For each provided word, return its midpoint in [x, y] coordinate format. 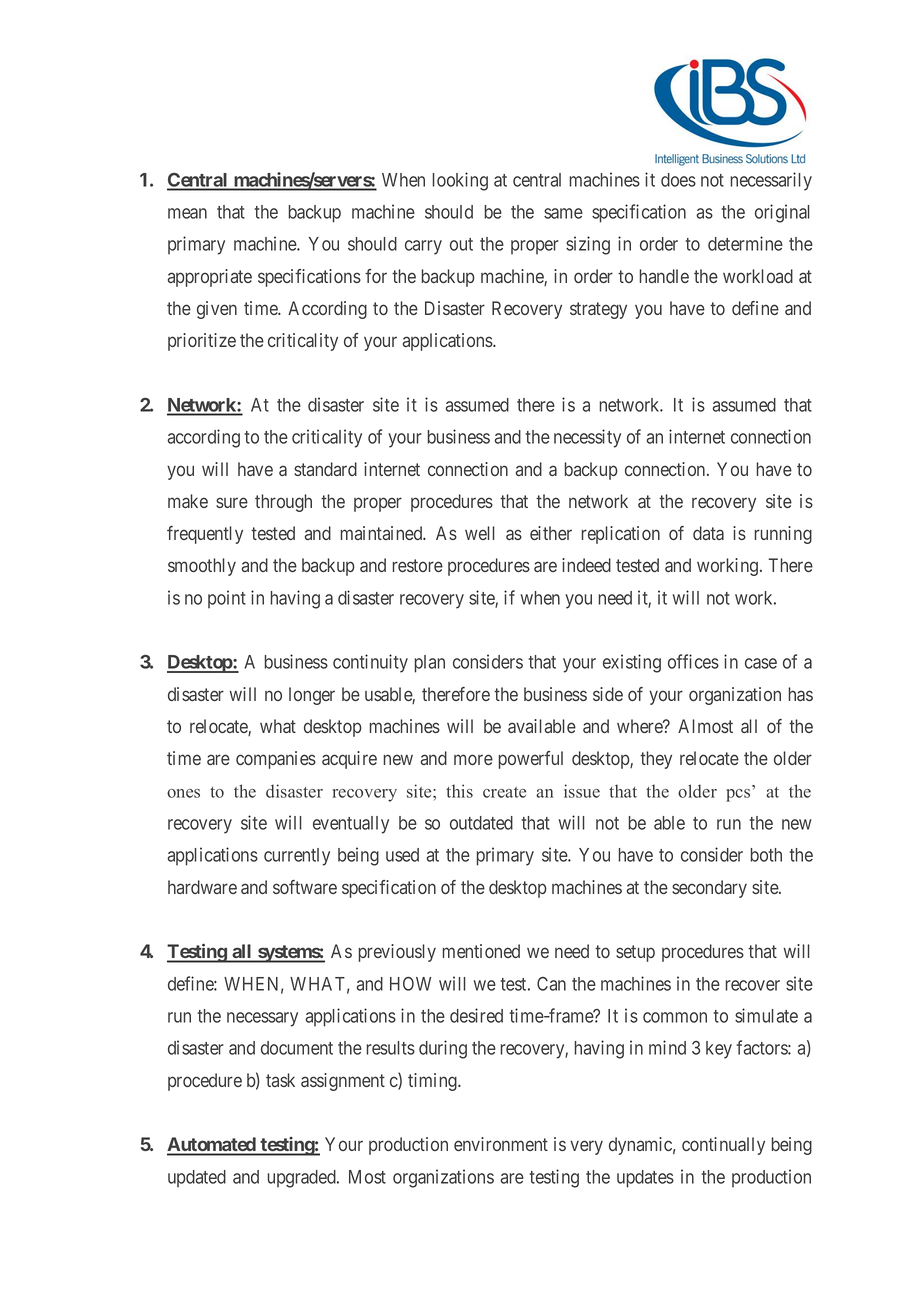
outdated [481, 823]
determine [745, 243]
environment [501, 1144]
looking [460, 181]
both [766, 855]
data [708, 533]
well [480, 533]
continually [723, 1146]
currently [297, 857]
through [283, 503]
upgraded [302, 1179]
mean [187, 213]
